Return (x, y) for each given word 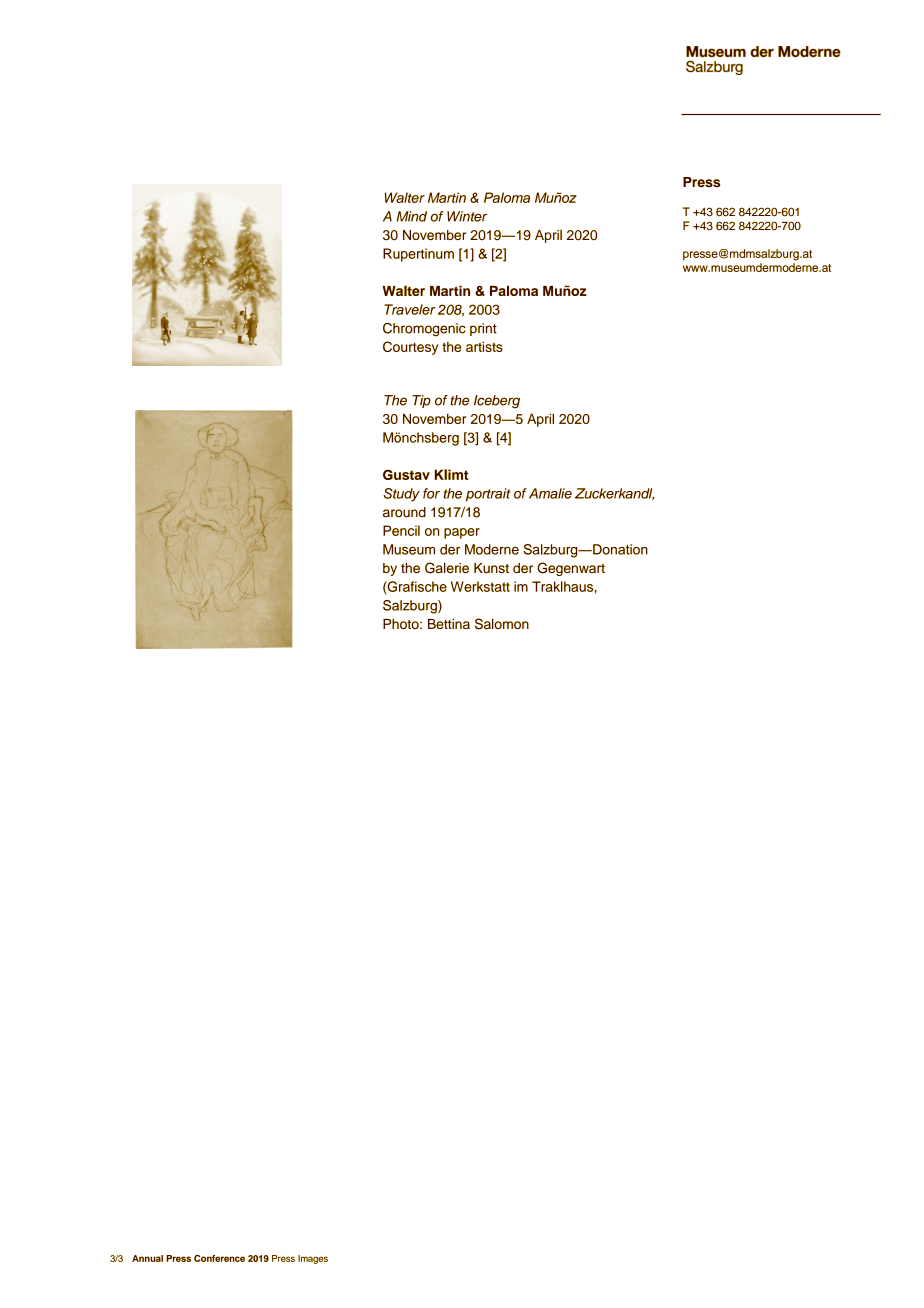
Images (313, 1259)
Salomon (502, 624)
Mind (412, 216)
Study (401, 495)
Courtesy (410, 348)
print (483, 329)
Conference (219, 1258)
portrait (488, 495)
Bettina (449, 624)
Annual (147, 1258)
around (404, 512)
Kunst (491, 568)
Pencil (401, 530)
